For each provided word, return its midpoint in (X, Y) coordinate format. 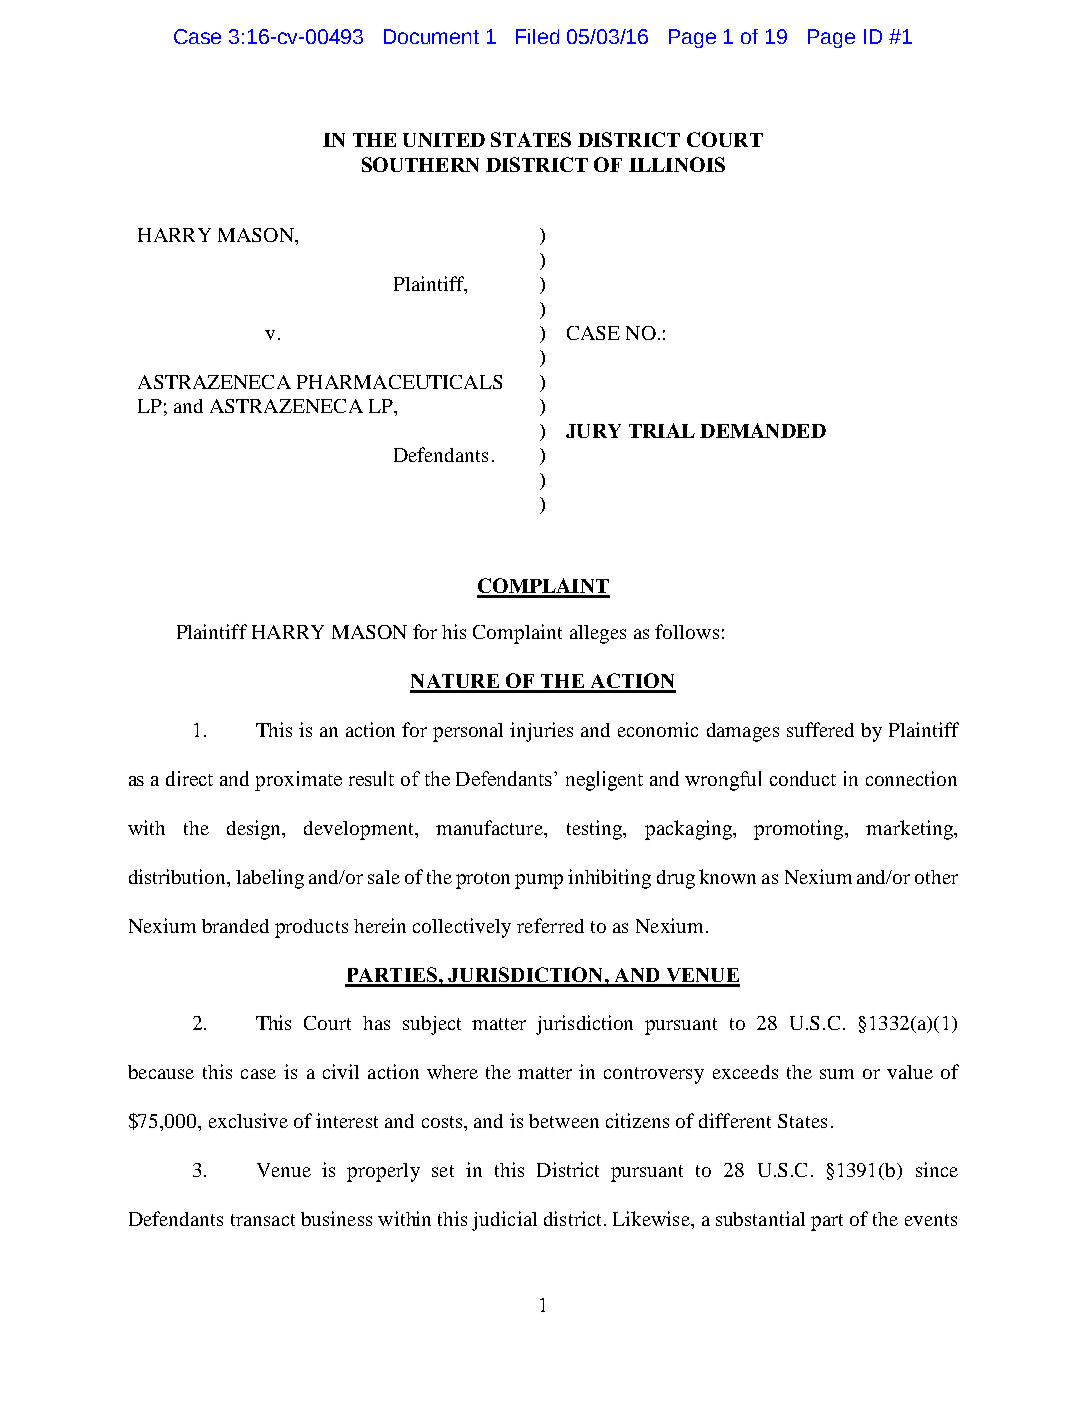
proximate (298, 781)
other (936, 877)
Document (431, 36)
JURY (593, 431)
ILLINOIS (677, 164)
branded (235, 926)
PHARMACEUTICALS (399, 382)
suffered (820, 729)
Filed (537, 36)
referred (550, 925)
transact (263, 1220)
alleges (598, 634)
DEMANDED (763, 430)
